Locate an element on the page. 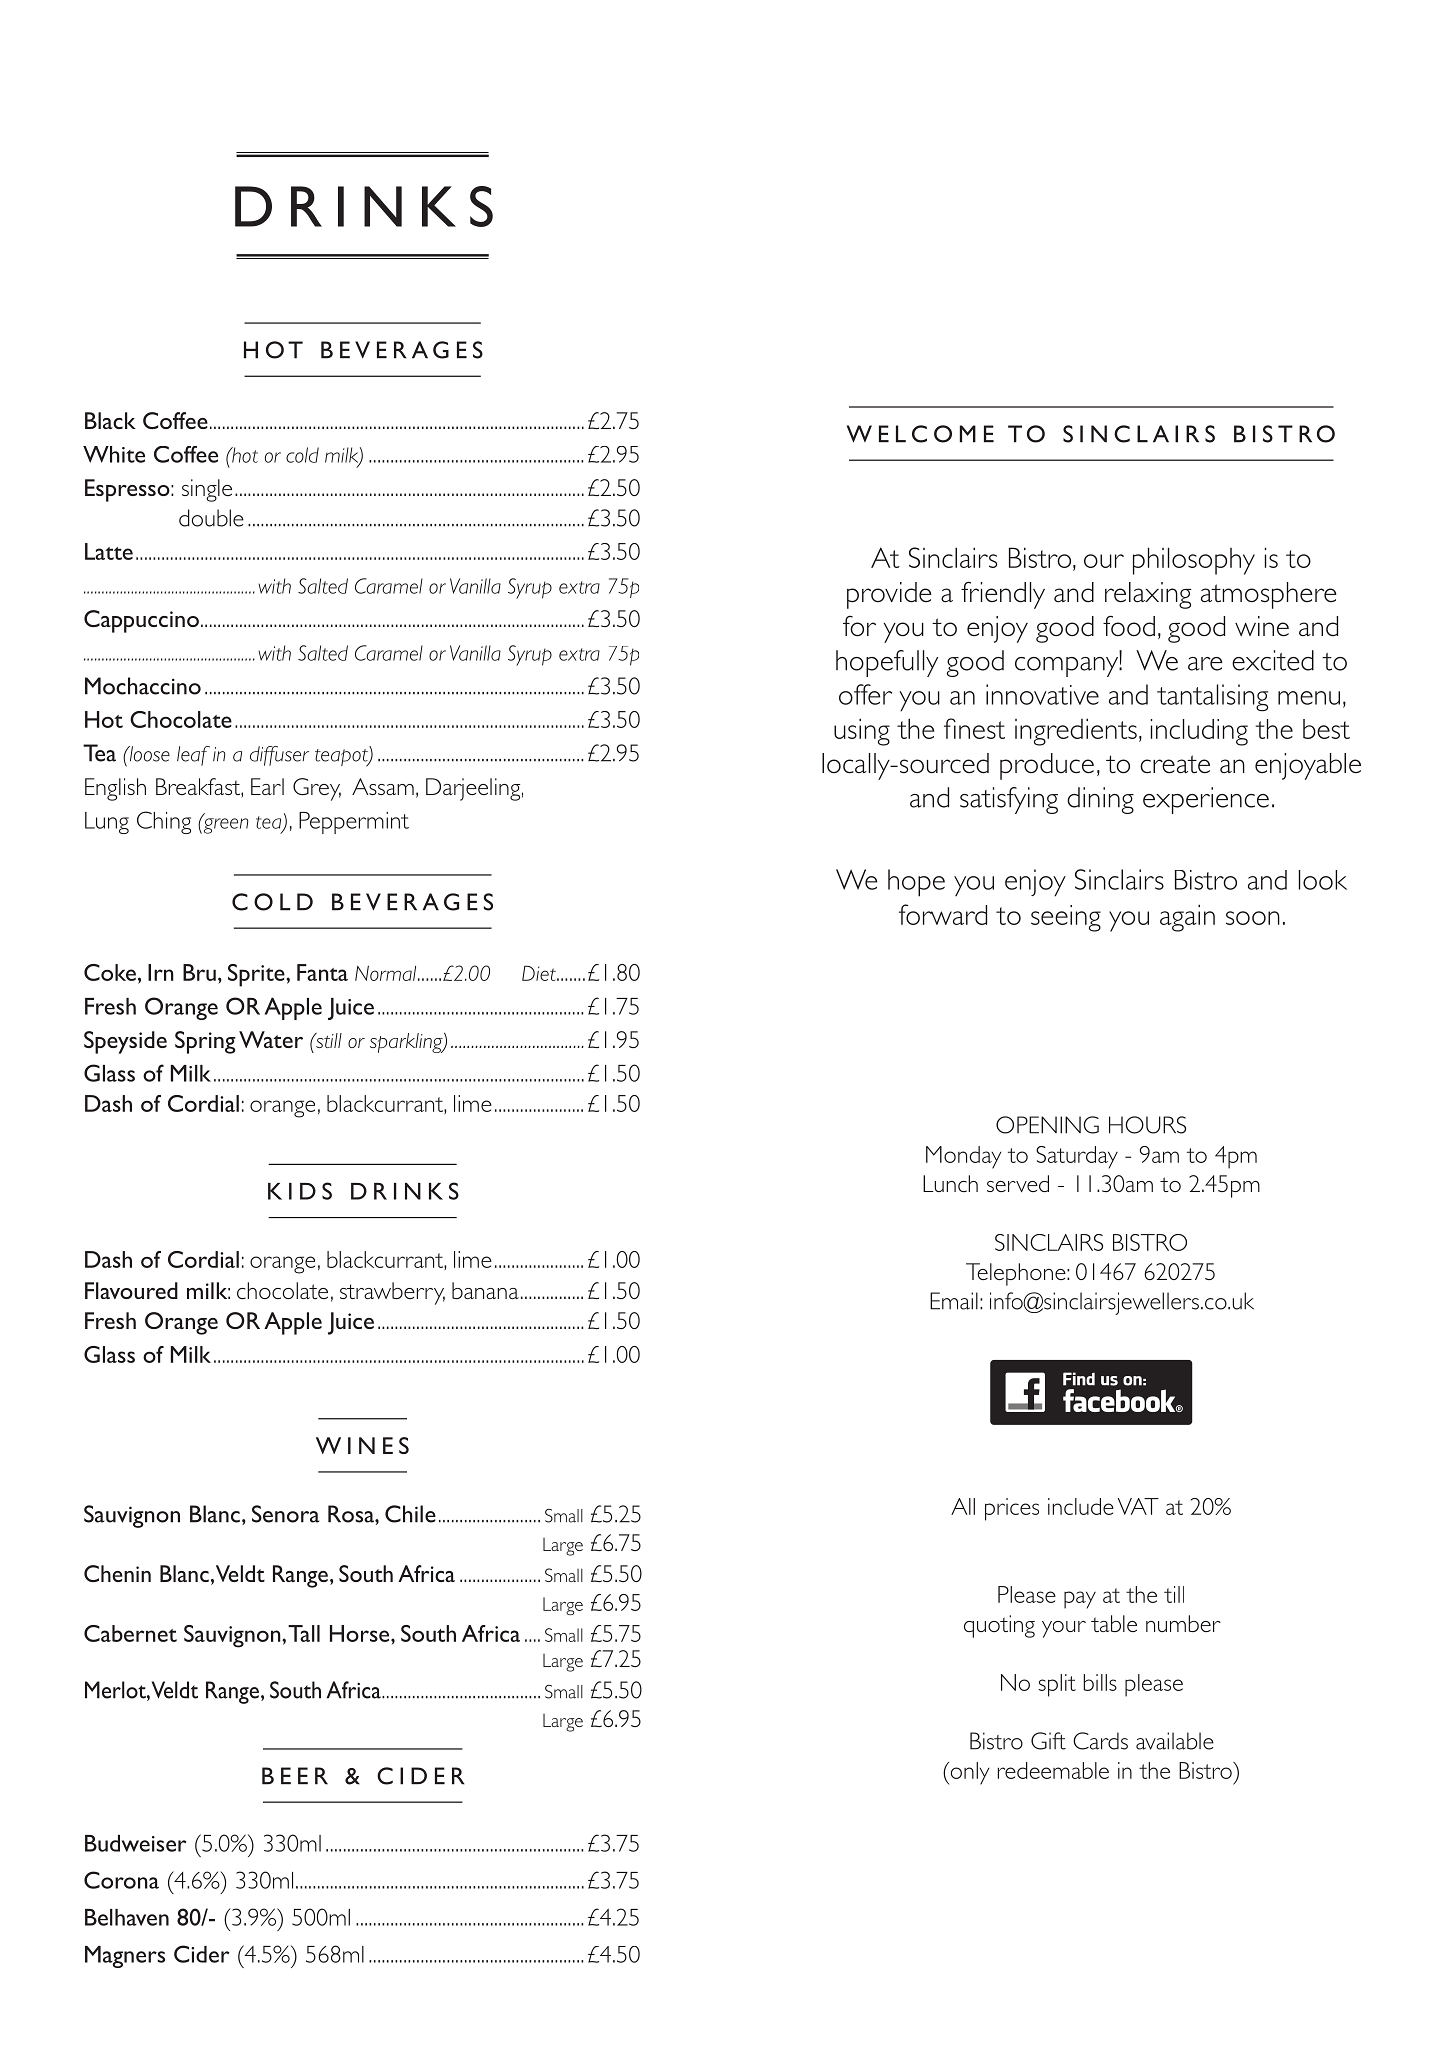  BEER is located at coordinates (295, 1776).
